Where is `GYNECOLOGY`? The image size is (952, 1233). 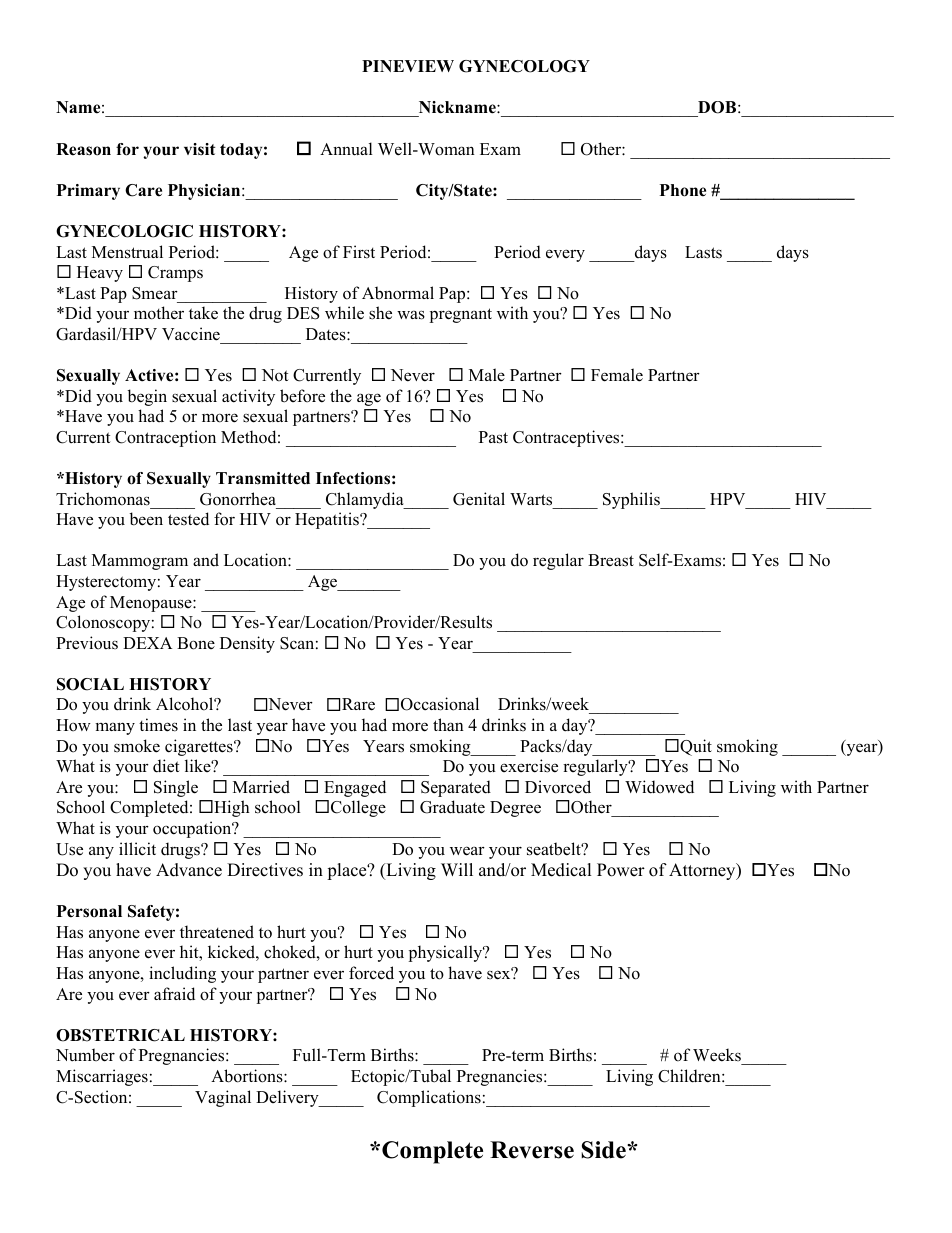 GYNECOLOGY is located at coordinates (524, 66).
